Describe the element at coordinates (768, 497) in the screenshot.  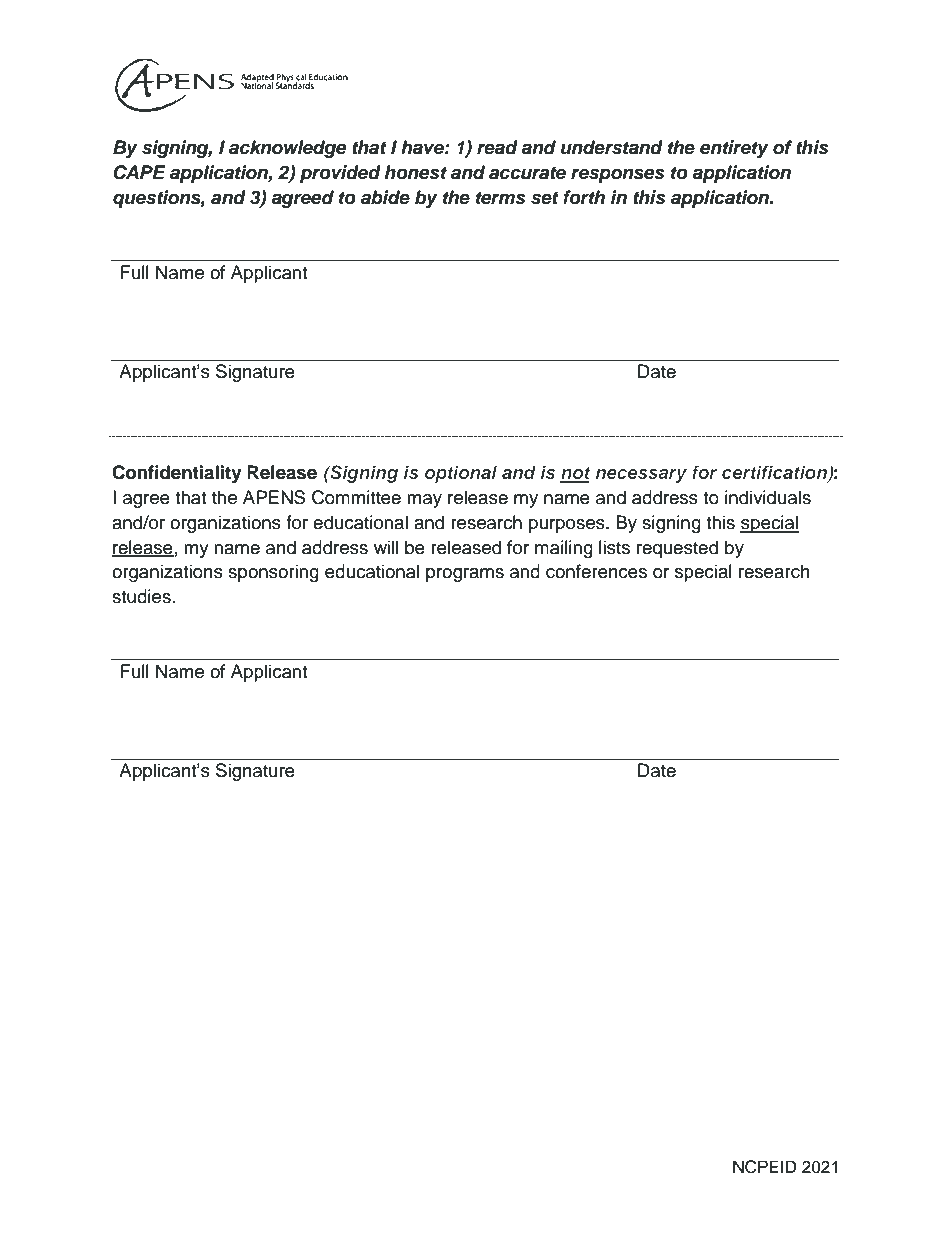
I see `individuals` at that location.
